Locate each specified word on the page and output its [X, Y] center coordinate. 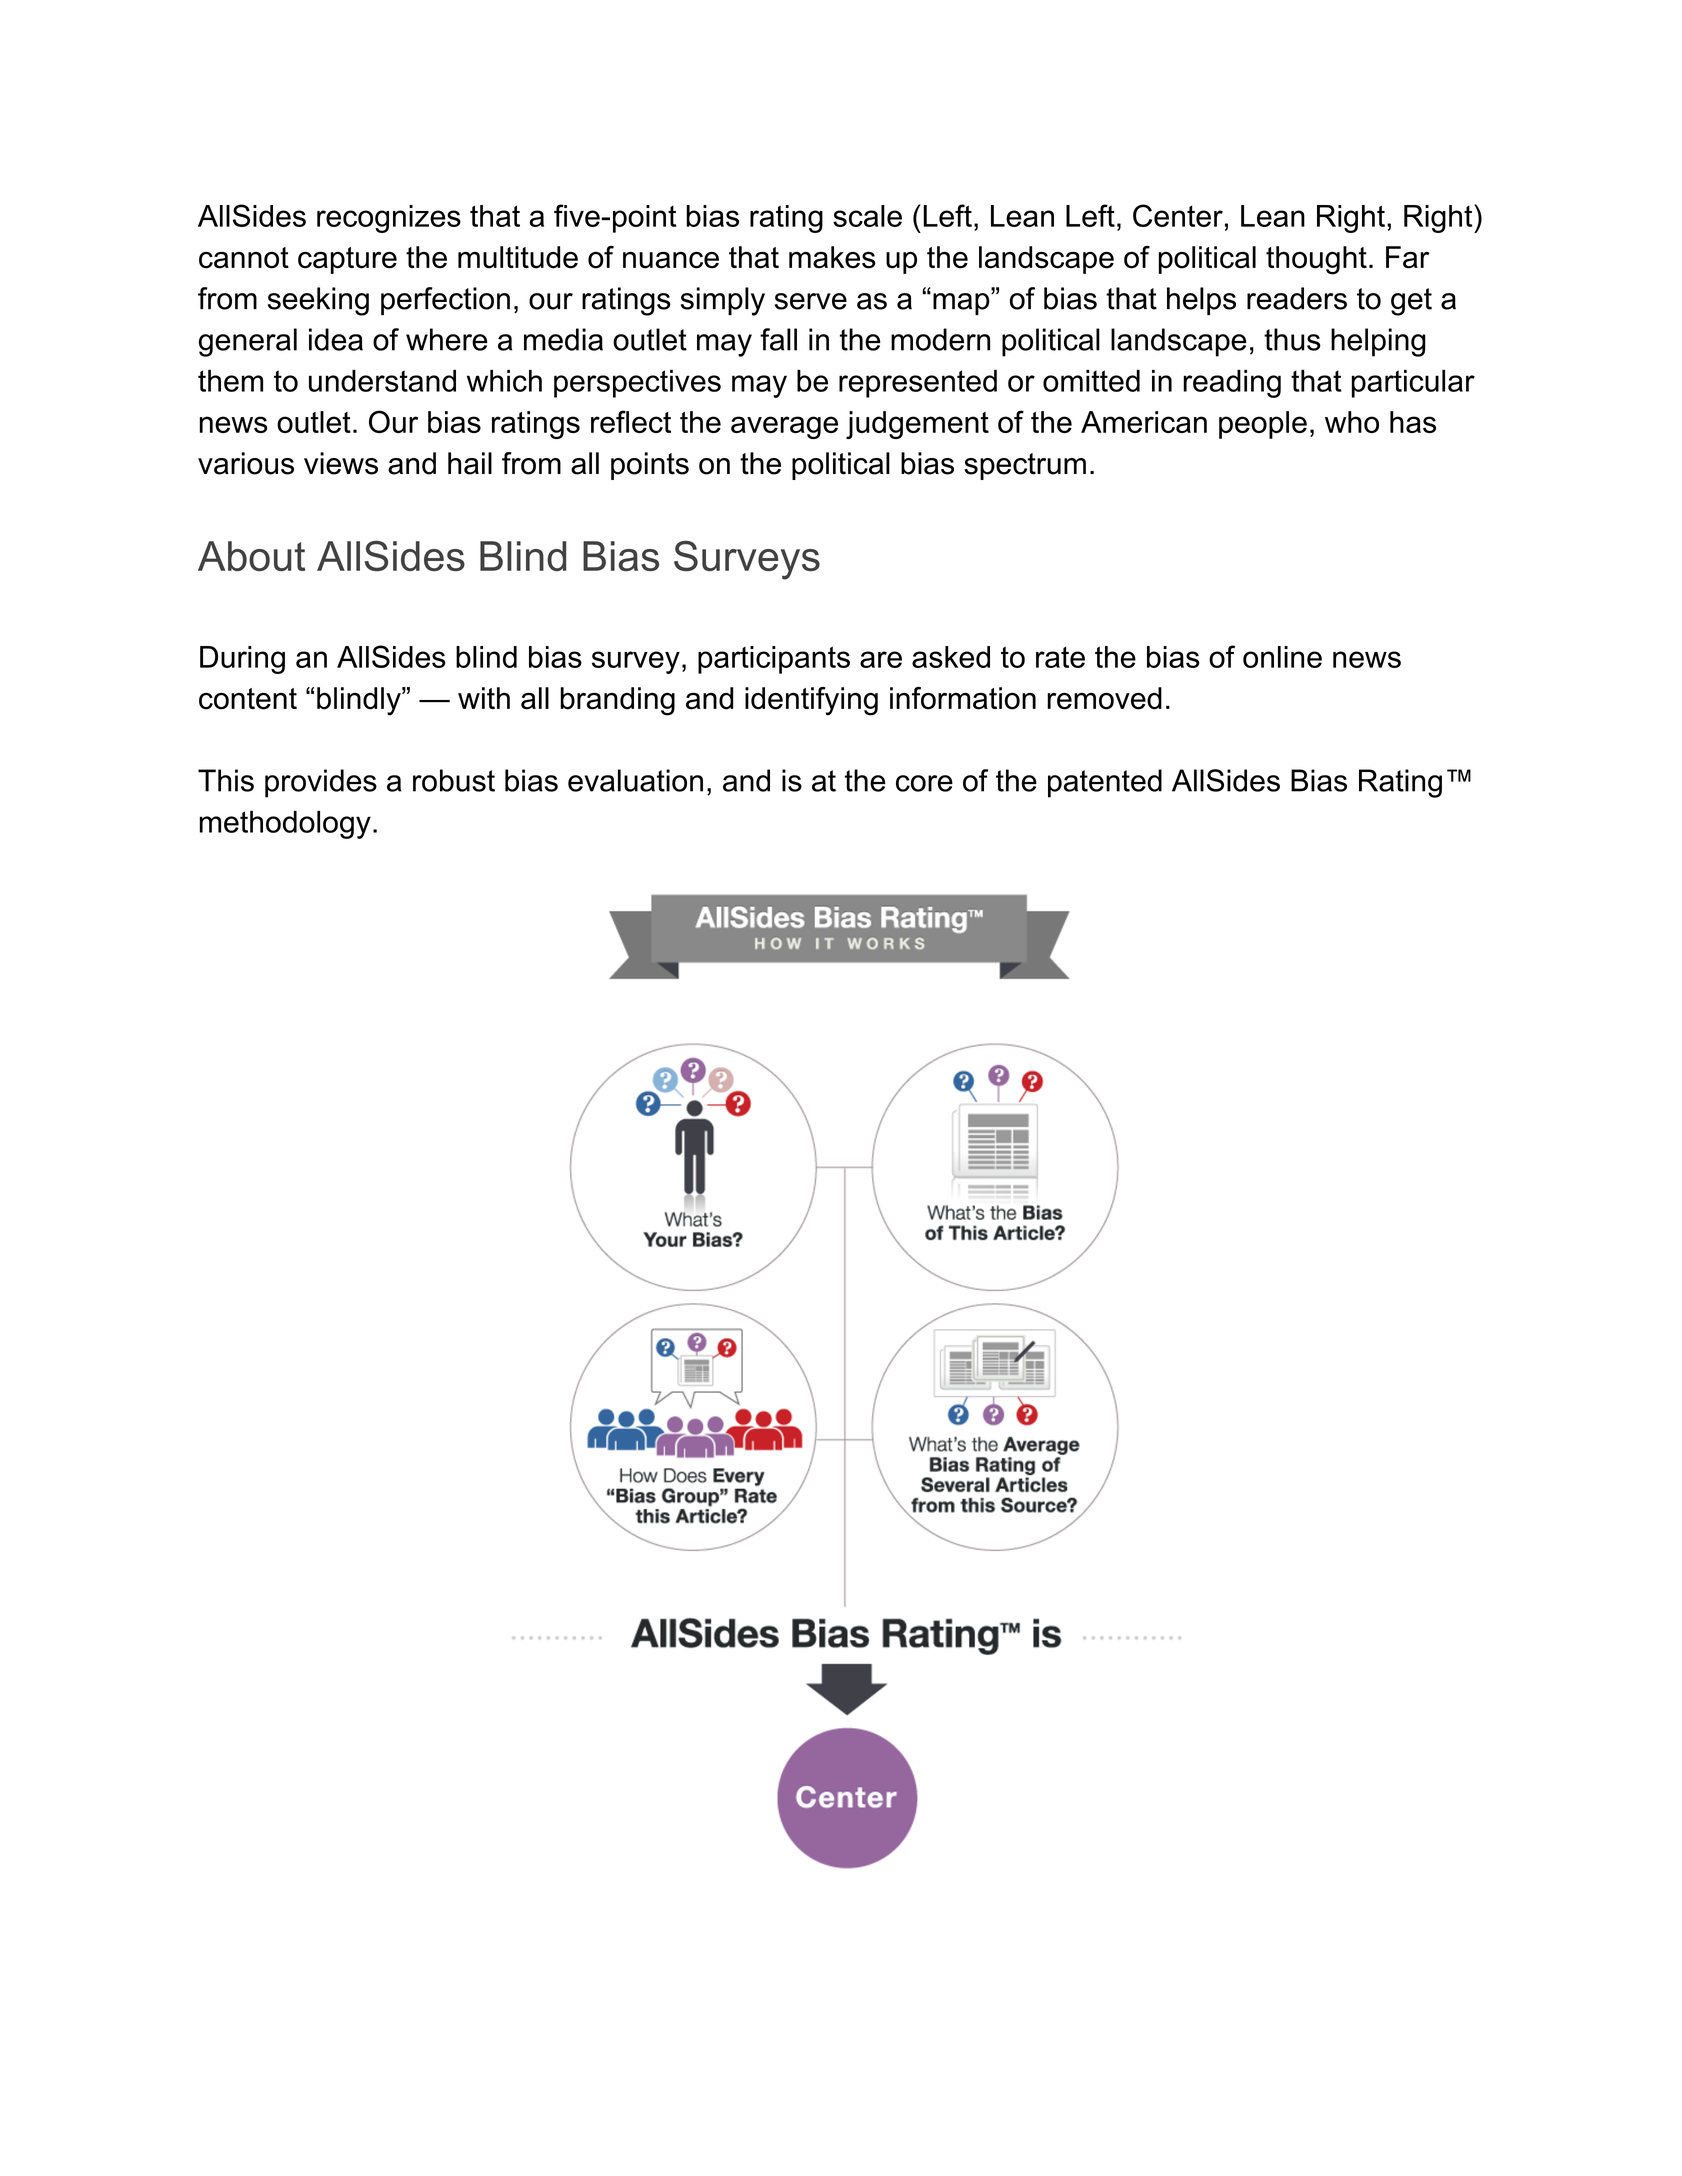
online [1282, 657]
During [242, 660]
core [924, 783]
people [1263, 425]
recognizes [389, 219]
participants [774, 660]
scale [867, 216]
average [784, 427]
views [341, 463]
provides [321, 783]
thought [1316, 260]
